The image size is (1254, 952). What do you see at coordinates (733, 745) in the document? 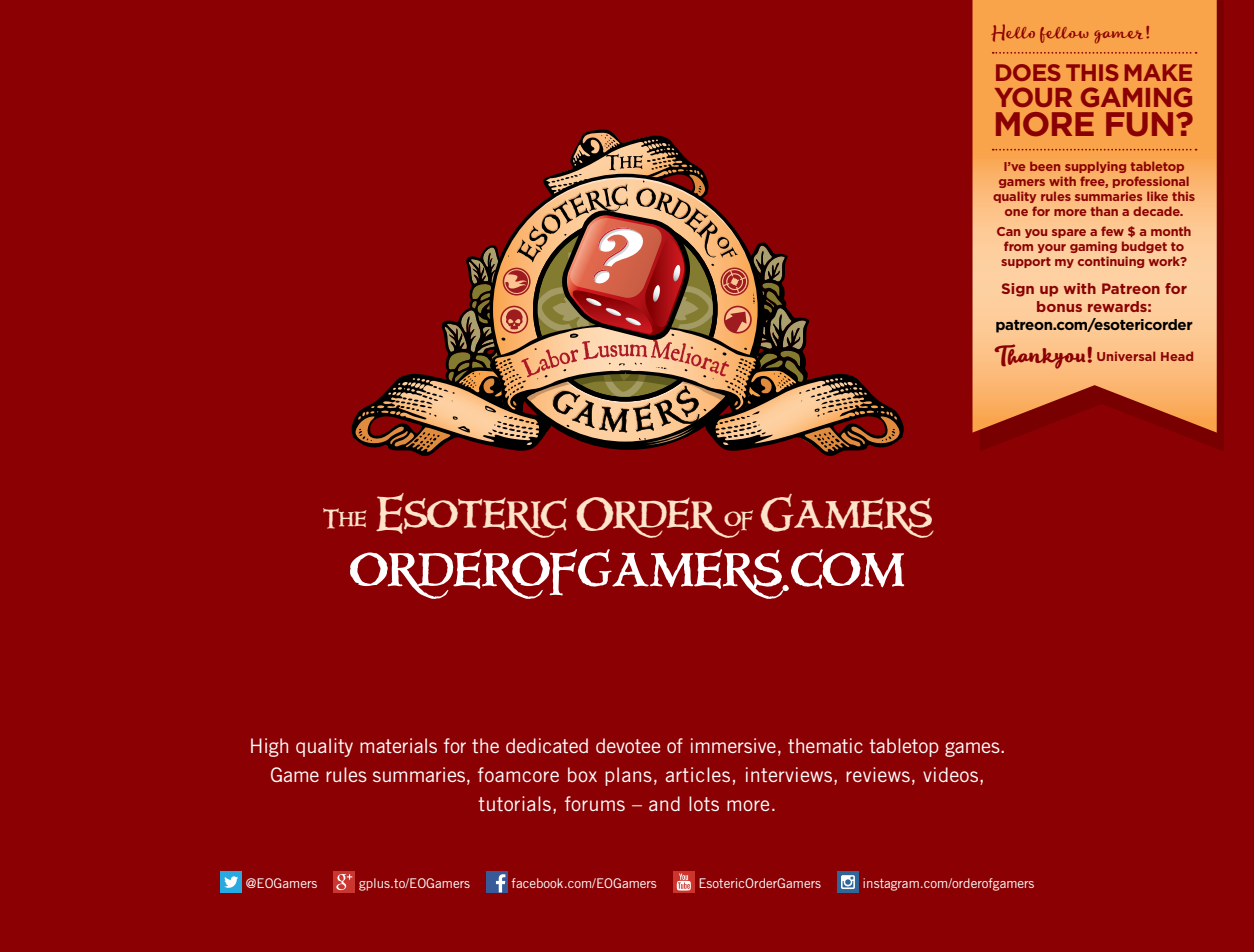
I see `immersive` at bounding box center [733, 745].
